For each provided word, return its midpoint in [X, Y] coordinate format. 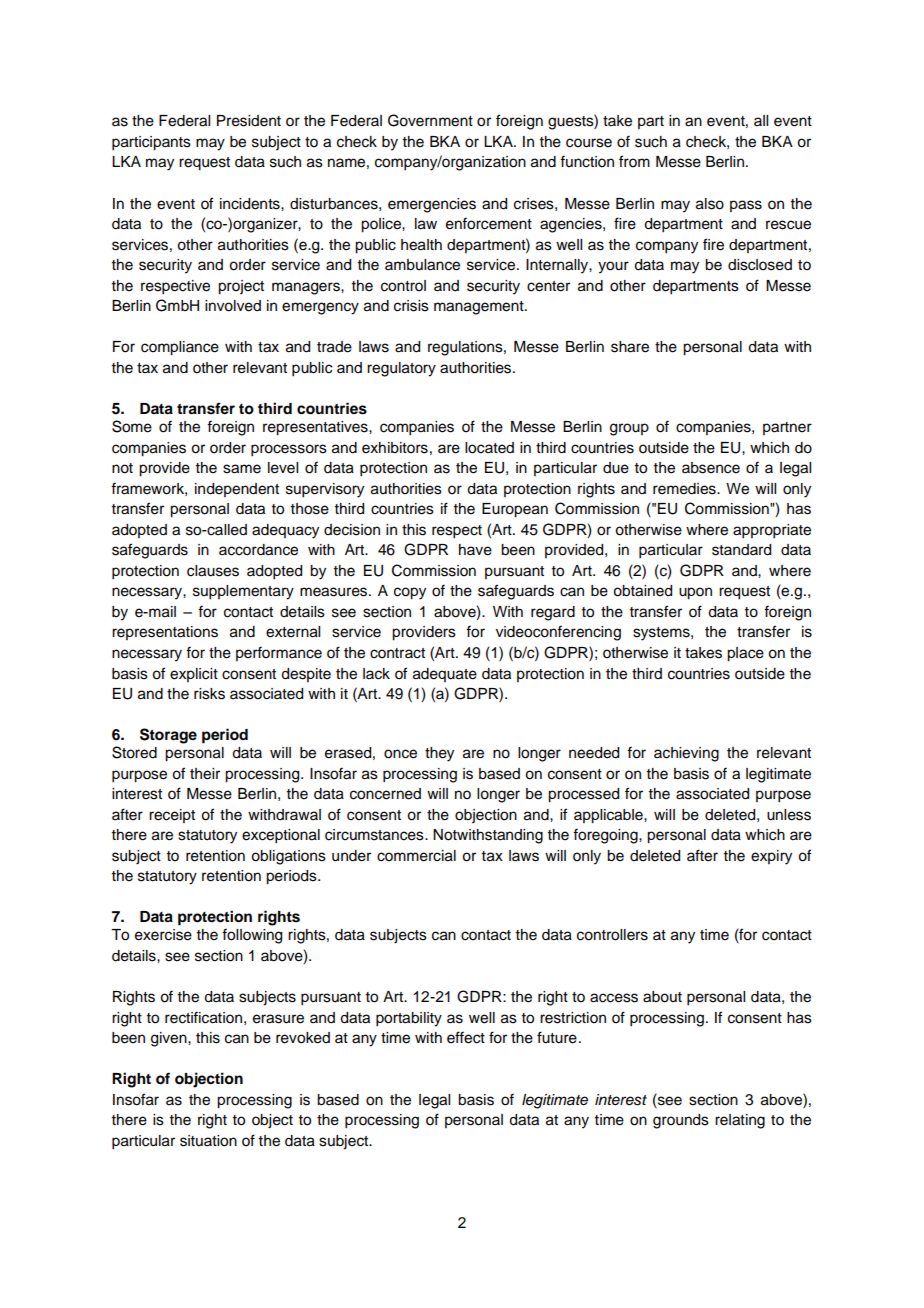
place [745, 654]
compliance [180, 348]
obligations [288, 857]
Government [430, 120]
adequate [445, 675]
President [249, 121]
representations [165, 633]
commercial [416, 856]
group [629, 429]
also [710, 204]
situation [208, 1141]
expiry [771, 857]
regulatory [401, 369]
